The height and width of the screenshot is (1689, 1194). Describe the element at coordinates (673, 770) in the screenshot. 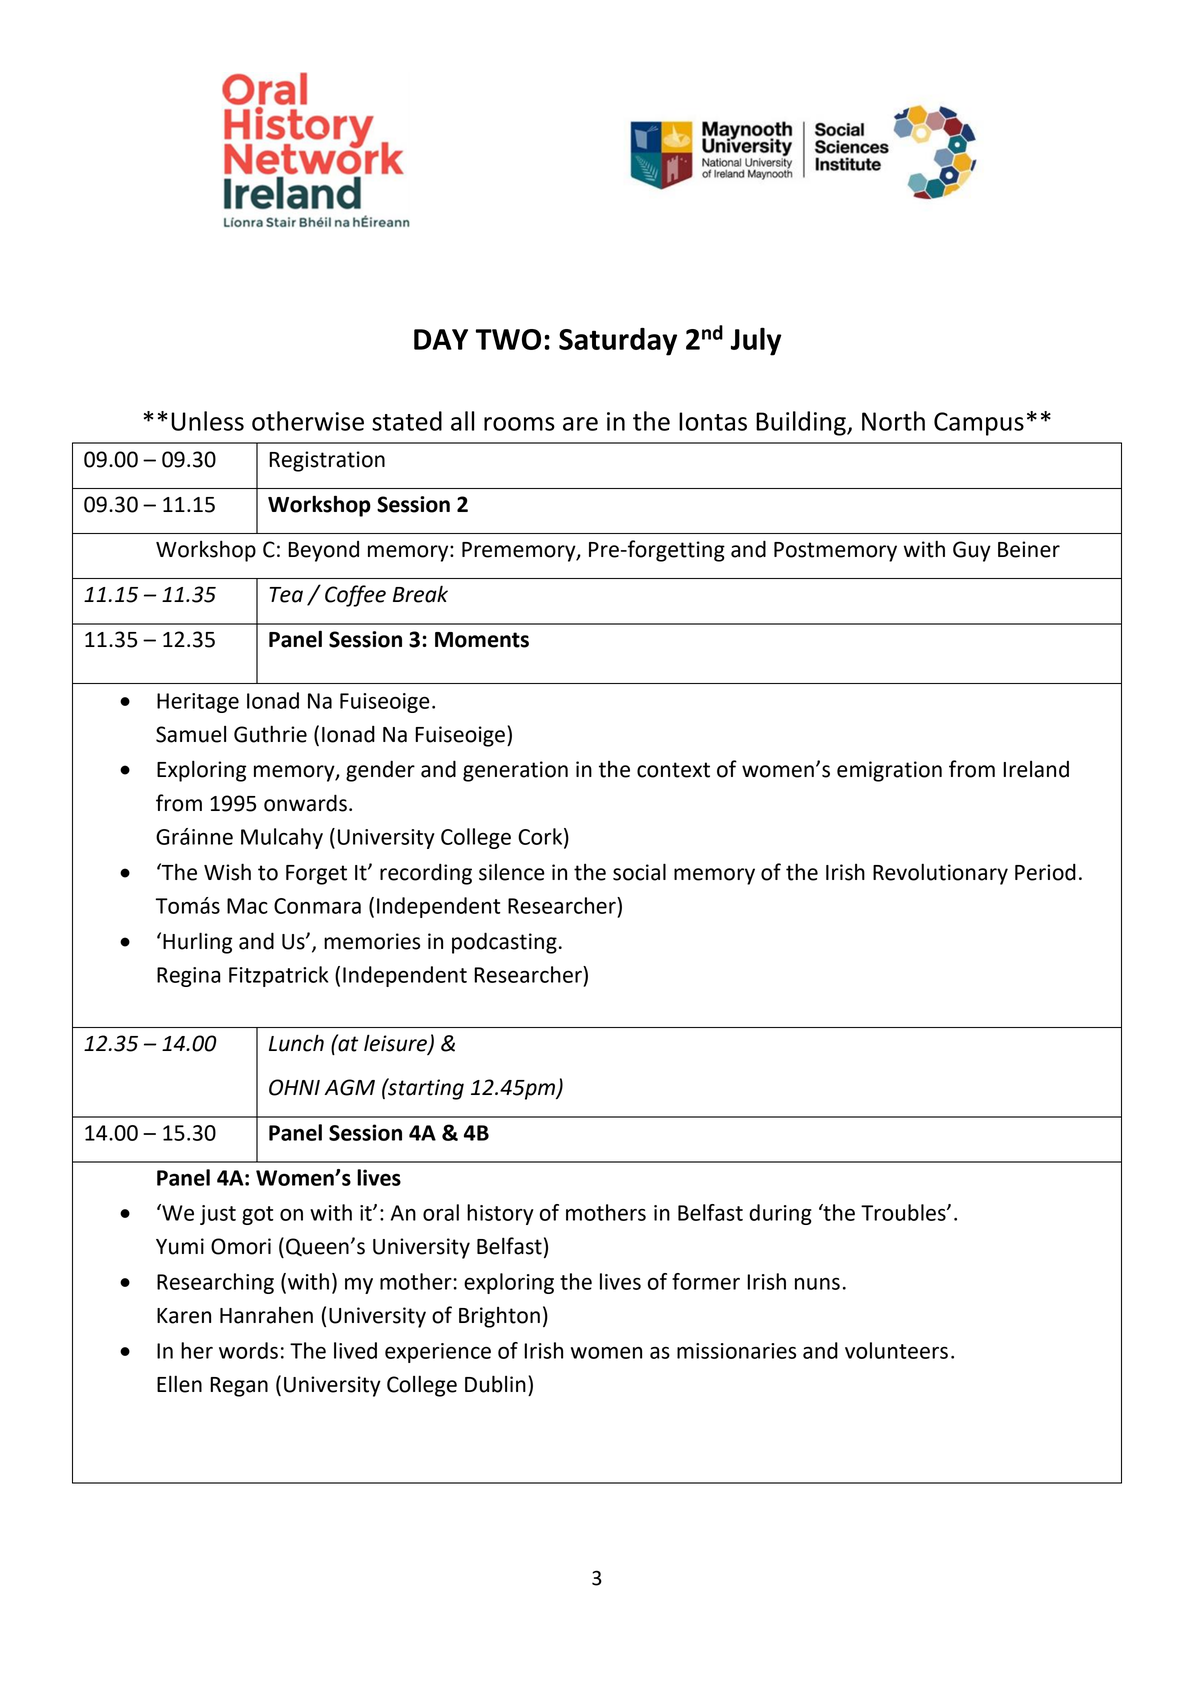

I see `context` at that location.
